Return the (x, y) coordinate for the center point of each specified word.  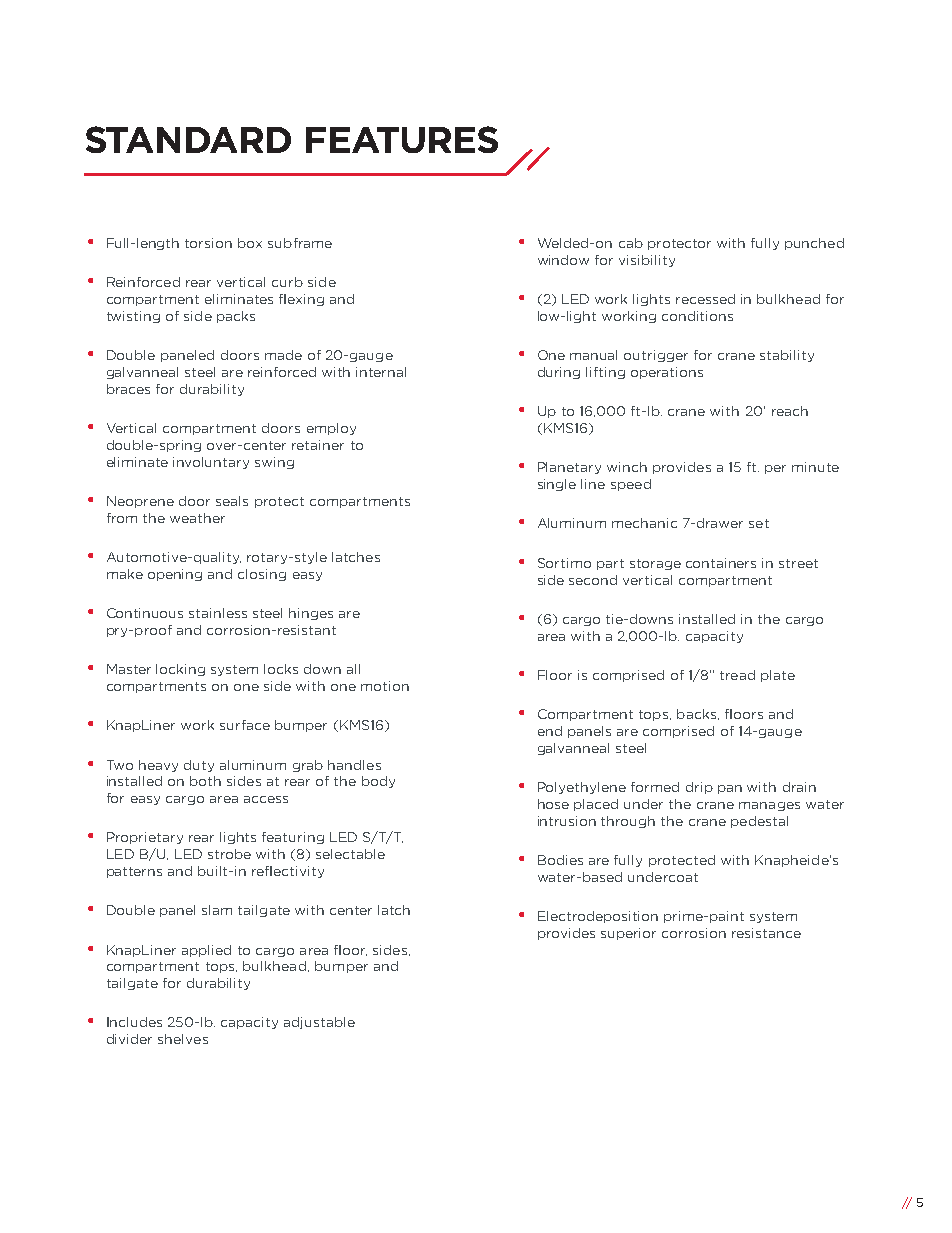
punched (814, 244)
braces (128, 389)
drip (699, 788)
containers (721, 563)
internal (381, 372)
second (593, 580)
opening (175, 575)
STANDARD (188, 139)
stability (787, 356)
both (205, 781)
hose (553, 804)
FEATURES (402, 139)
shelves (183, 1039)
